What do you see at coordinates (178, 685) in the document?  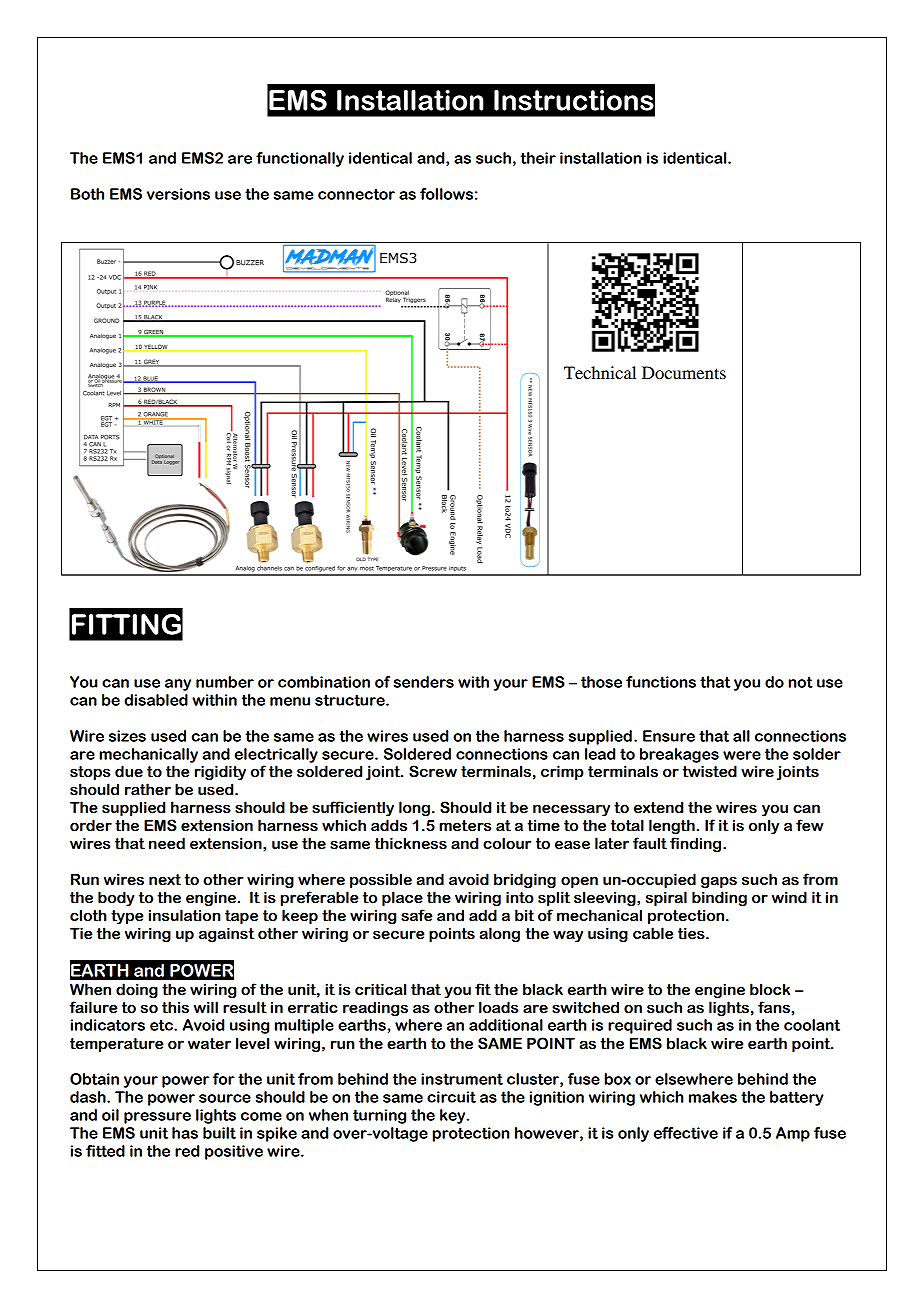 I see `any` at bounding box center [178, 685].
